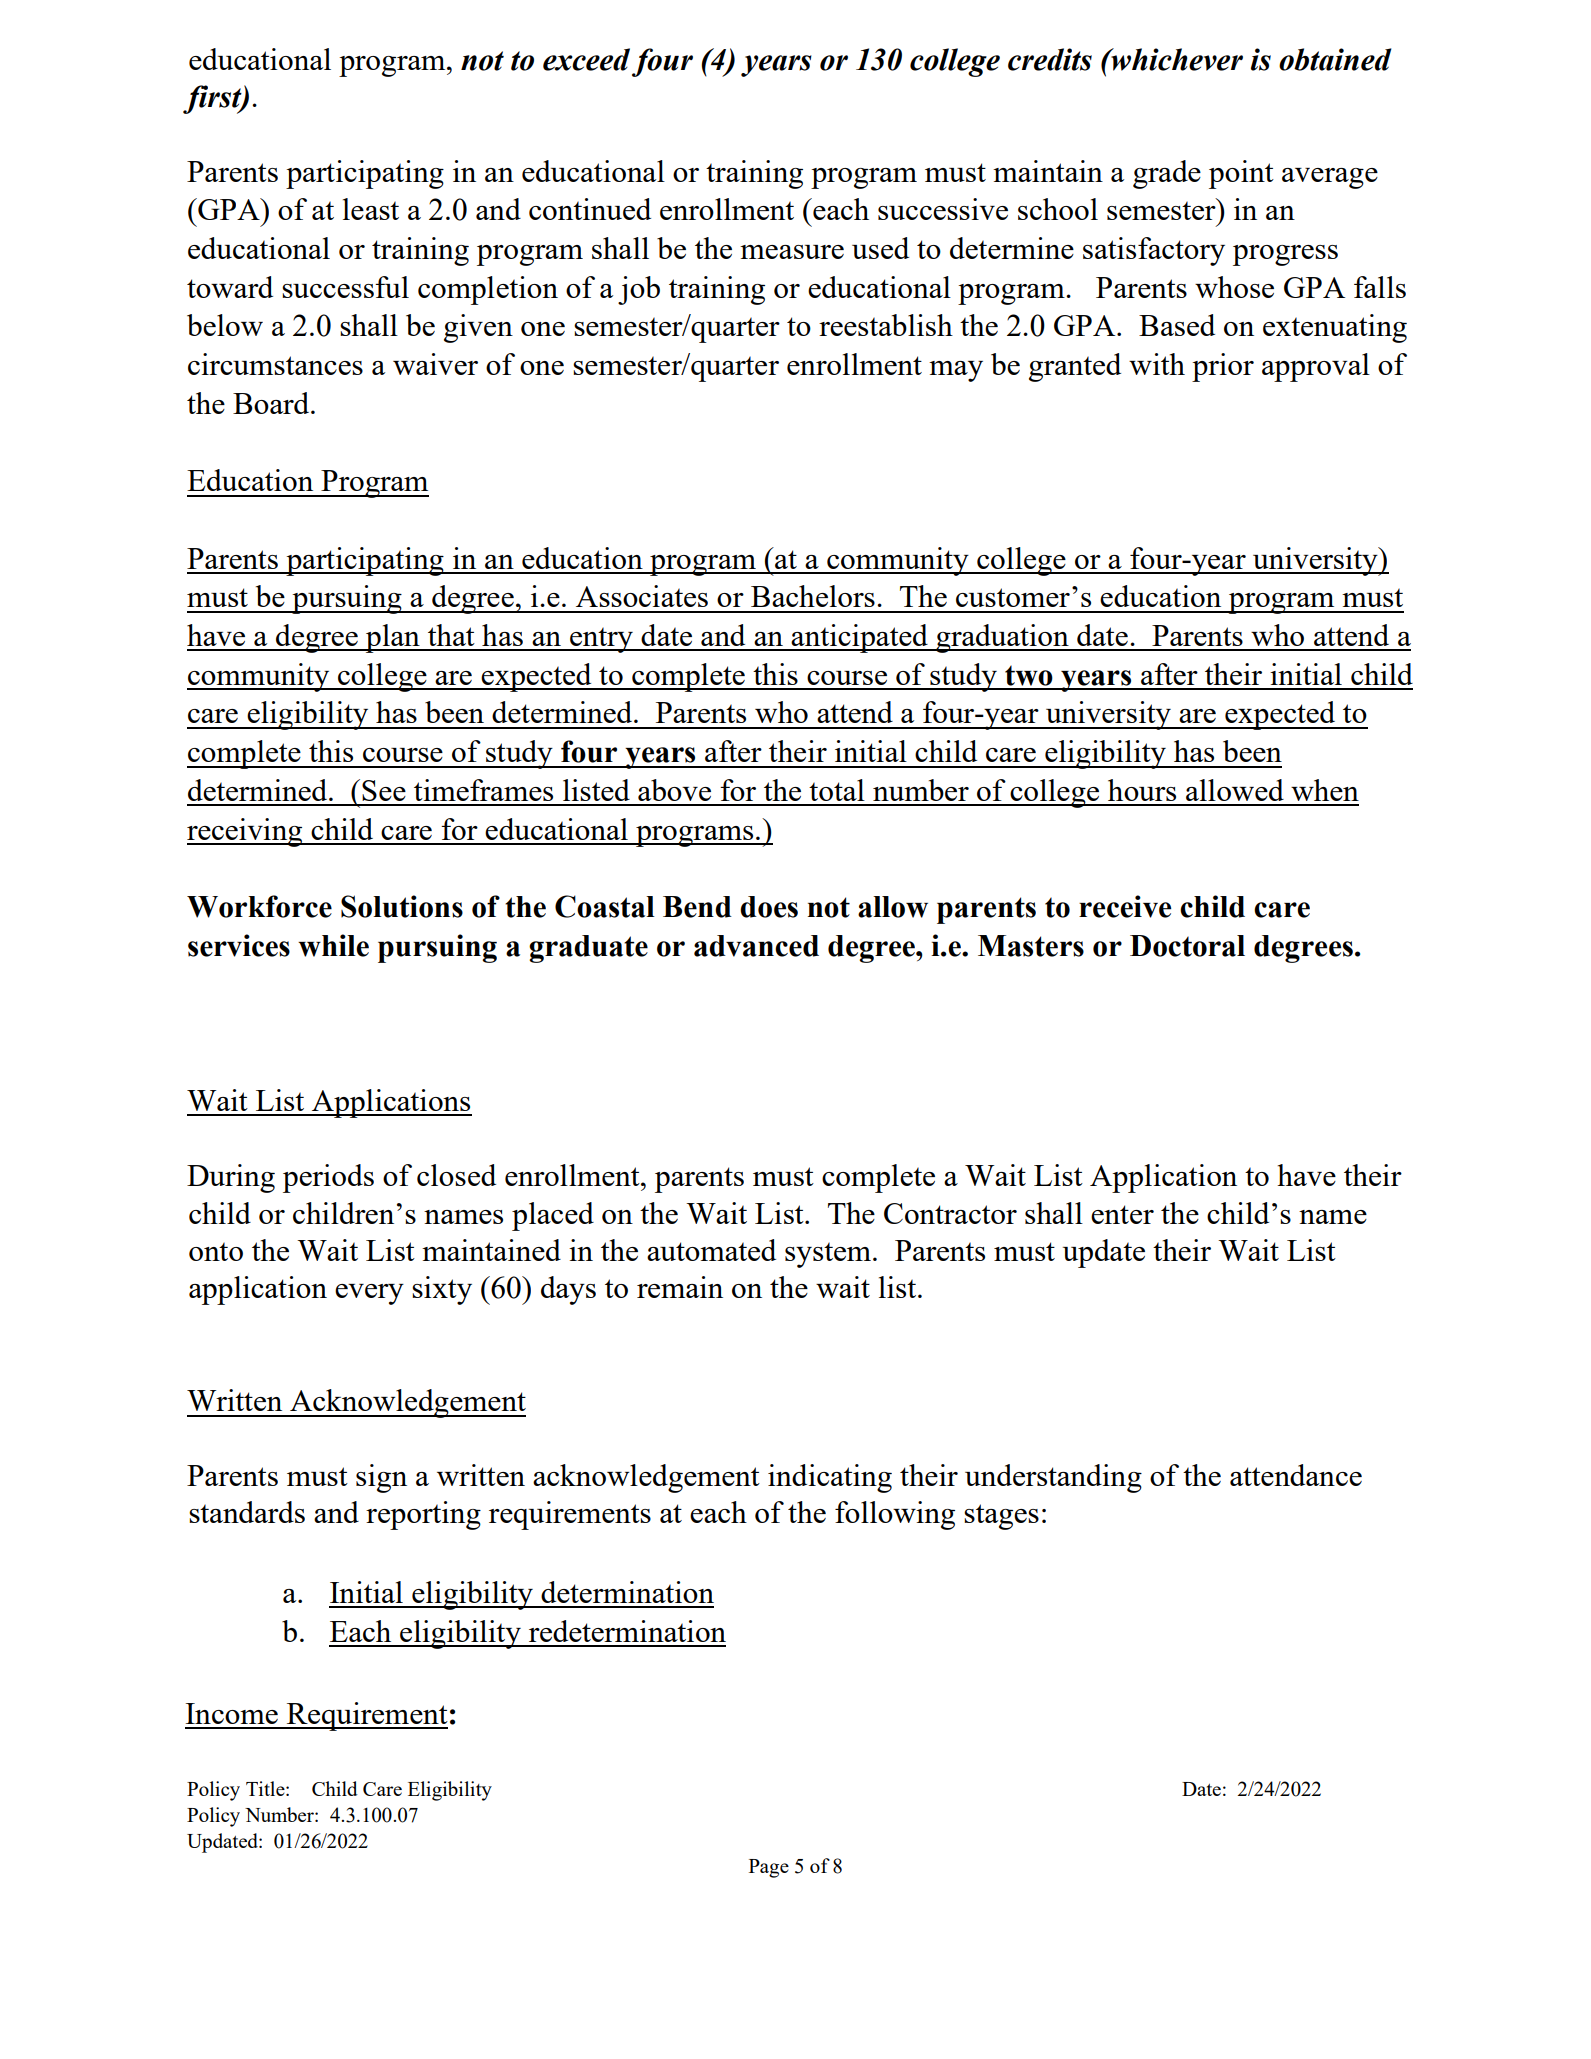 This screenshot has width=1591, height=2059. I want to click on enter, so click(1122, 1214).
